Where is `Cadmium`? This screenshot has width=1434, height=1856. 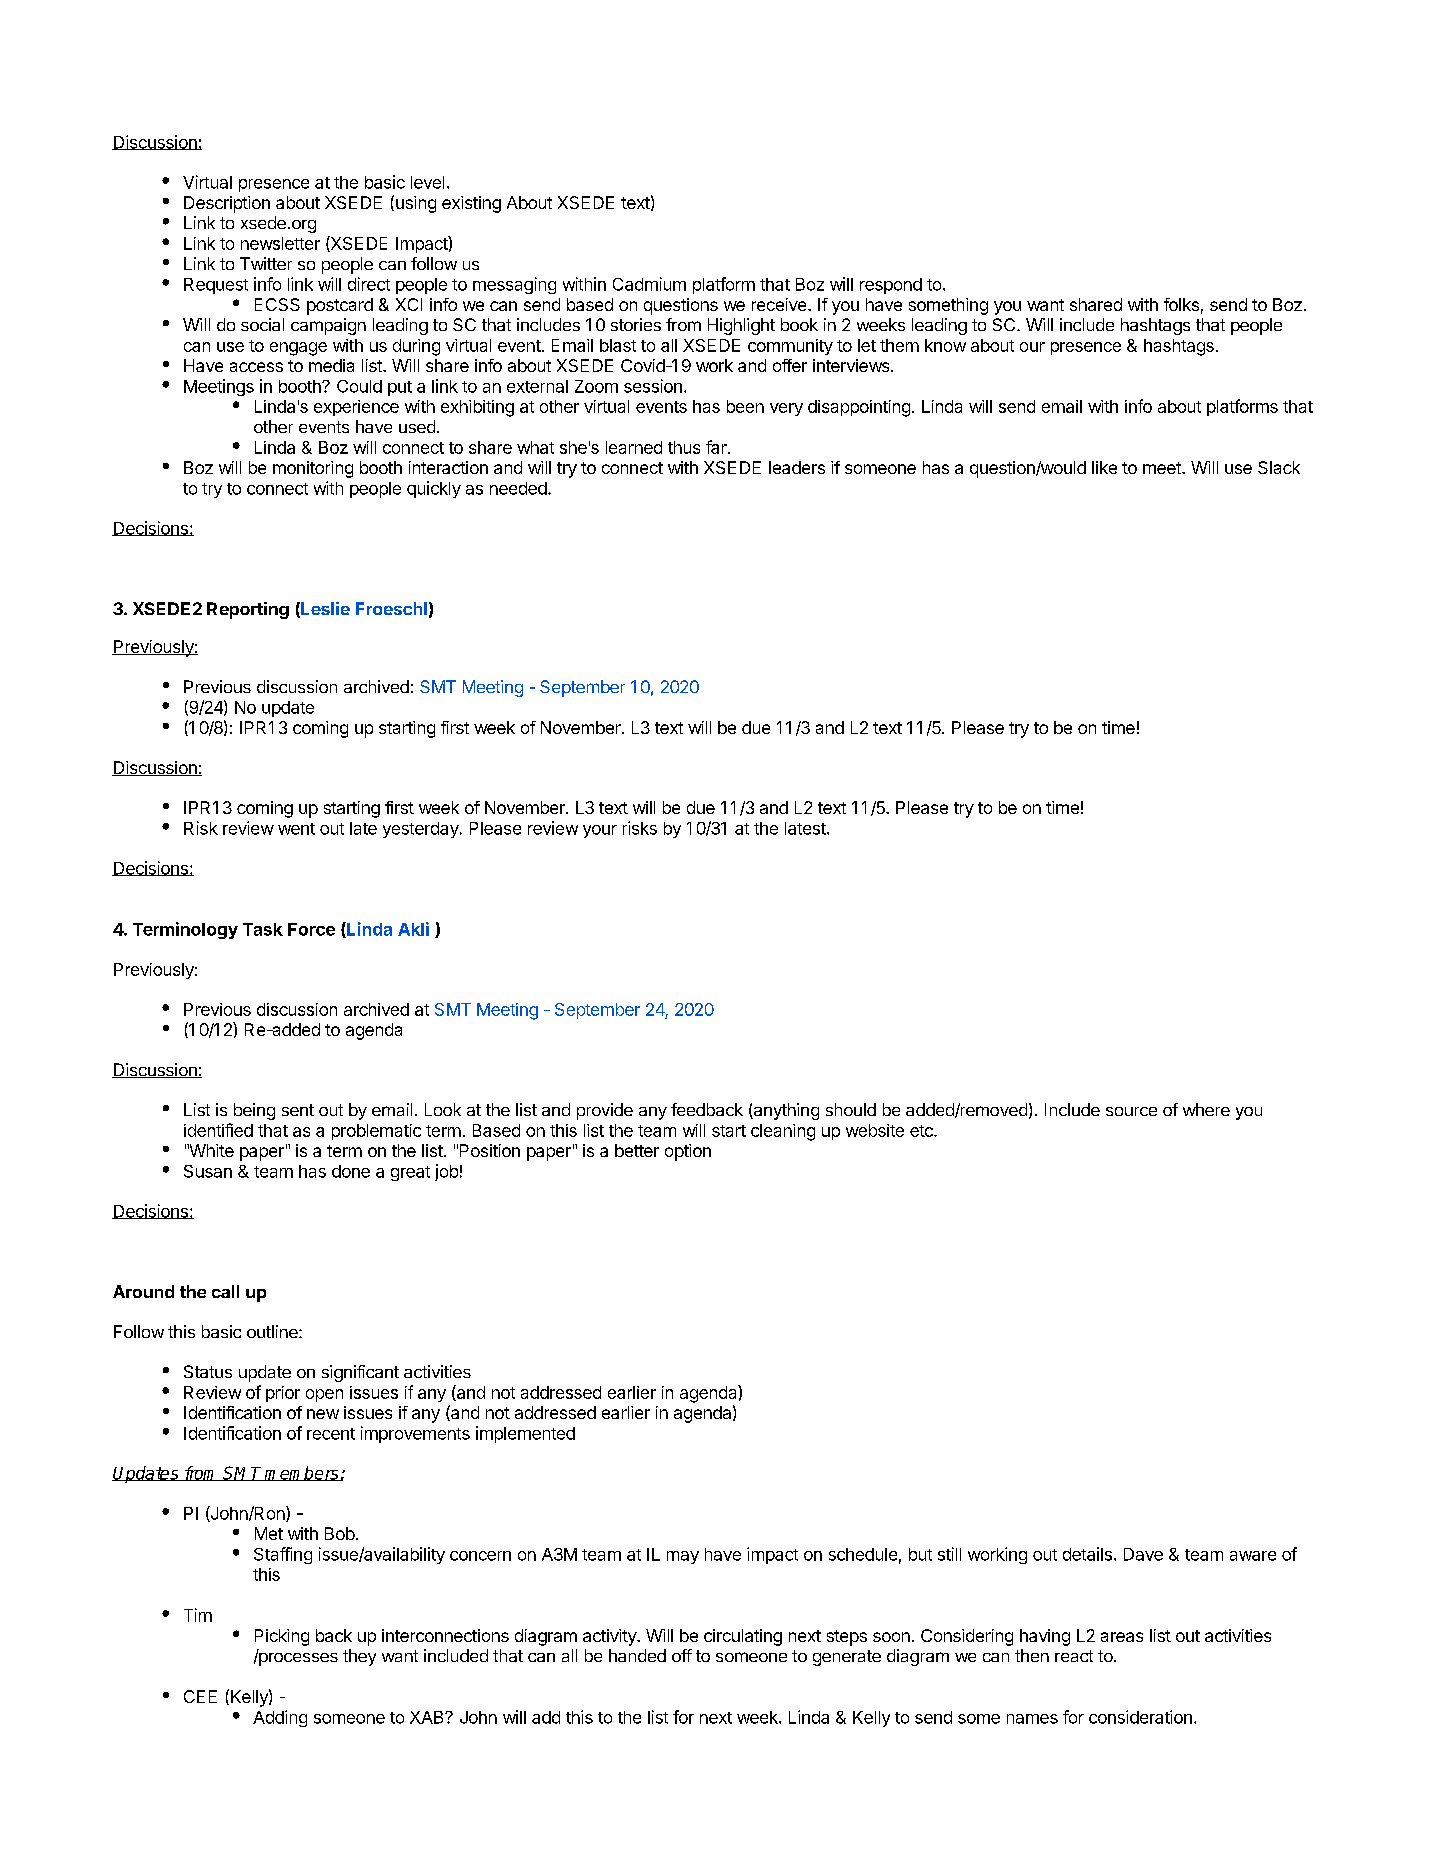
Cadmium is located at coordinates (649, 284).
